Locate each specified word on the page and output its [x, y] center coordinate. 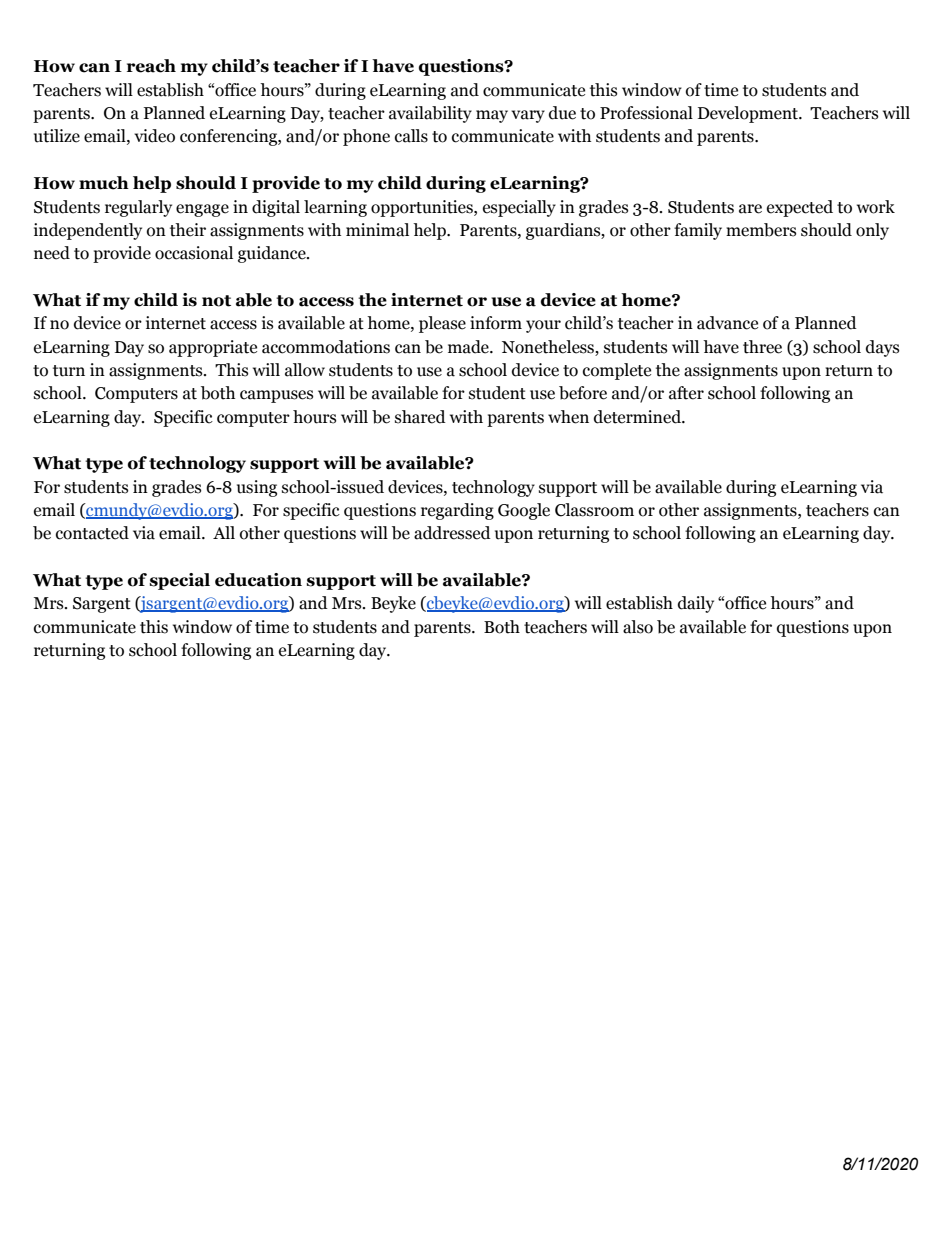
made [469, 347]
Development [749, 114]
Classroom [594, 510]
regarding [457, 511]
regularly [138, 208]
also [638, 627]
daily [696, 604]
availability [430, 114]
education [258, 580]
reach [151, 66]
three [762, 347]
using [257, 488]
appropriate [213, 348]
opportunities [423, 208]
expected [800, 208]
